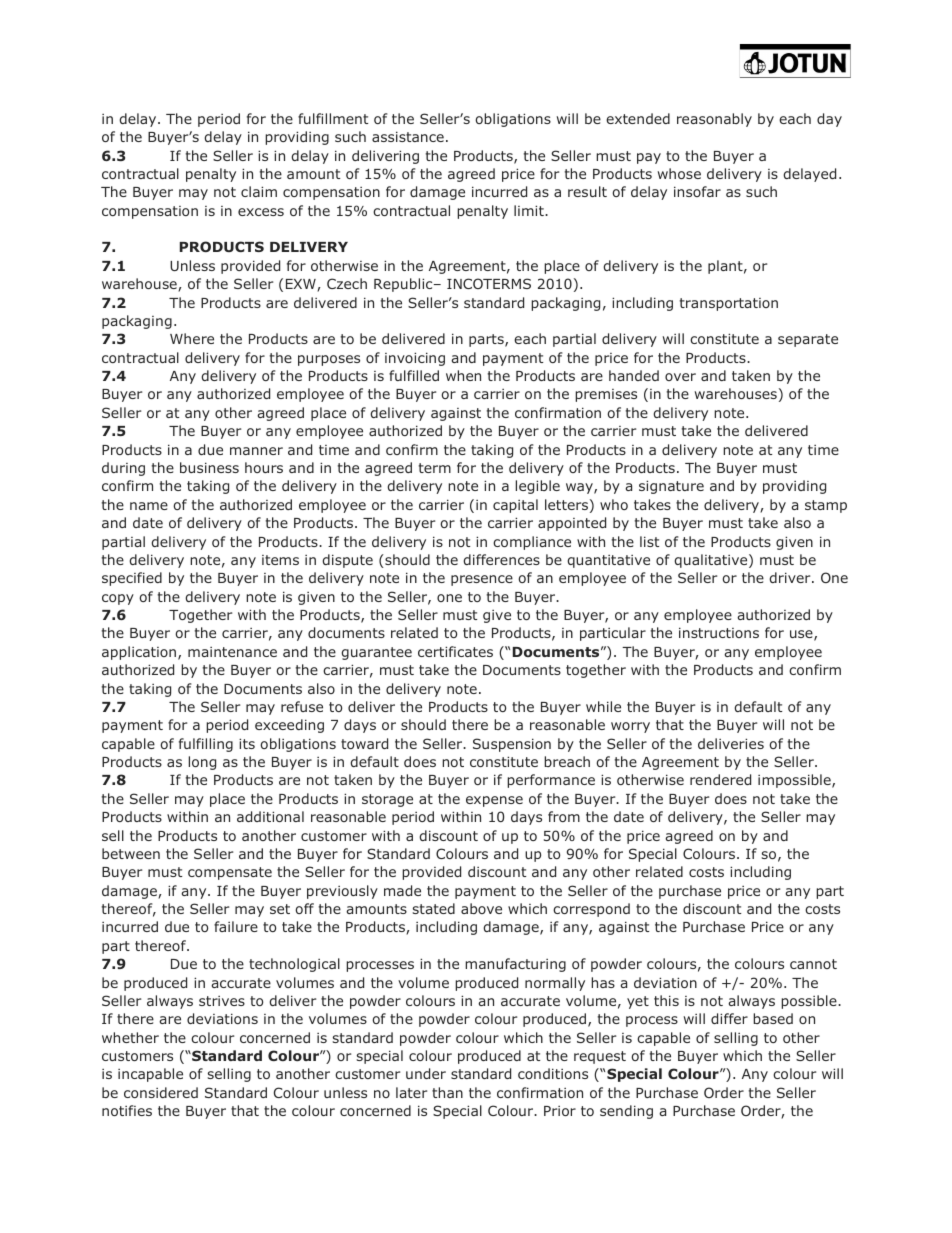 The image size is (952, 1233). What do you see at coordinates (482, 580) in the document?
I see `presence` at bounding box center [482, 580].
